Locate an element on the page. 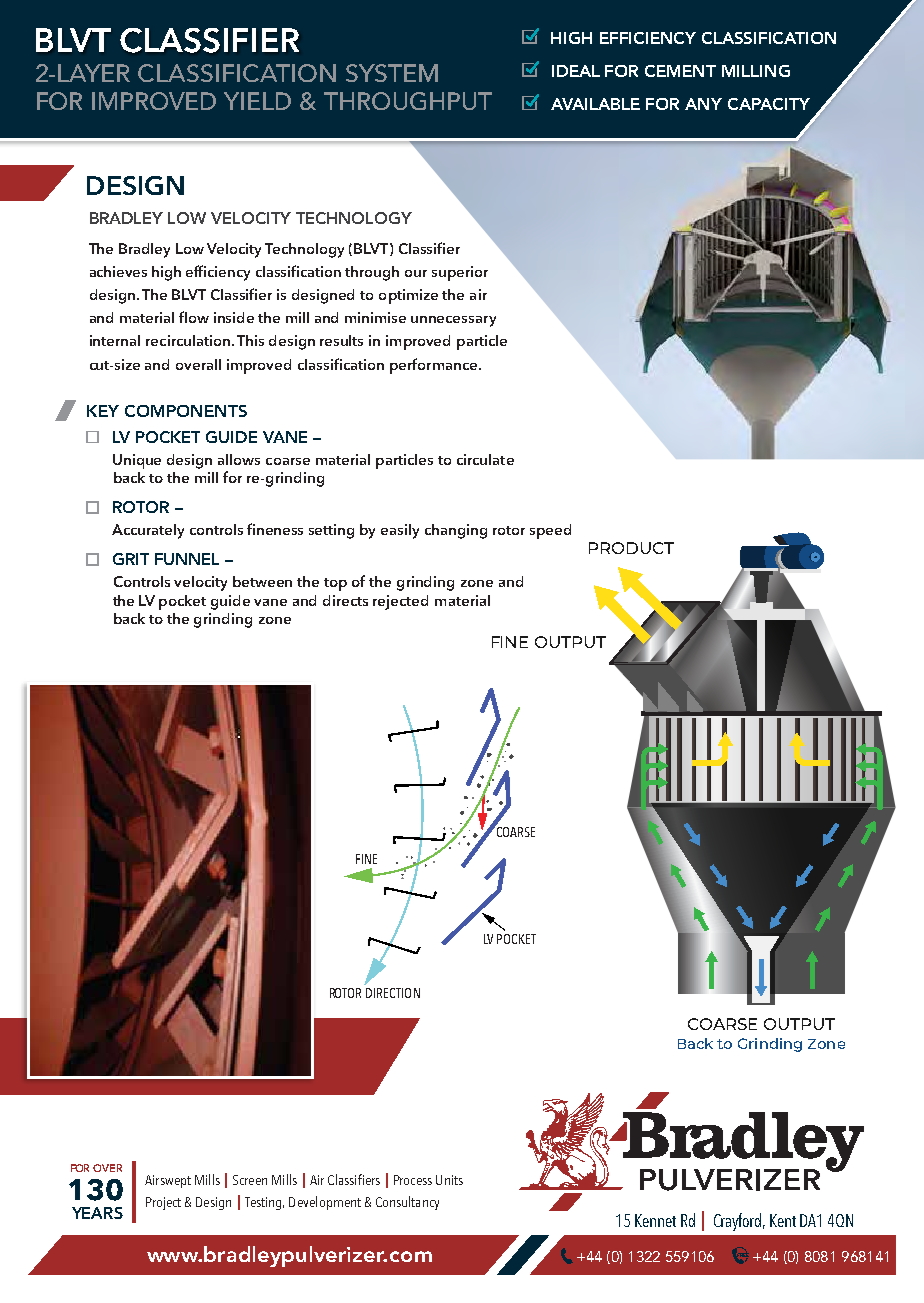  Kent is located at coordinates (783, 1220).
